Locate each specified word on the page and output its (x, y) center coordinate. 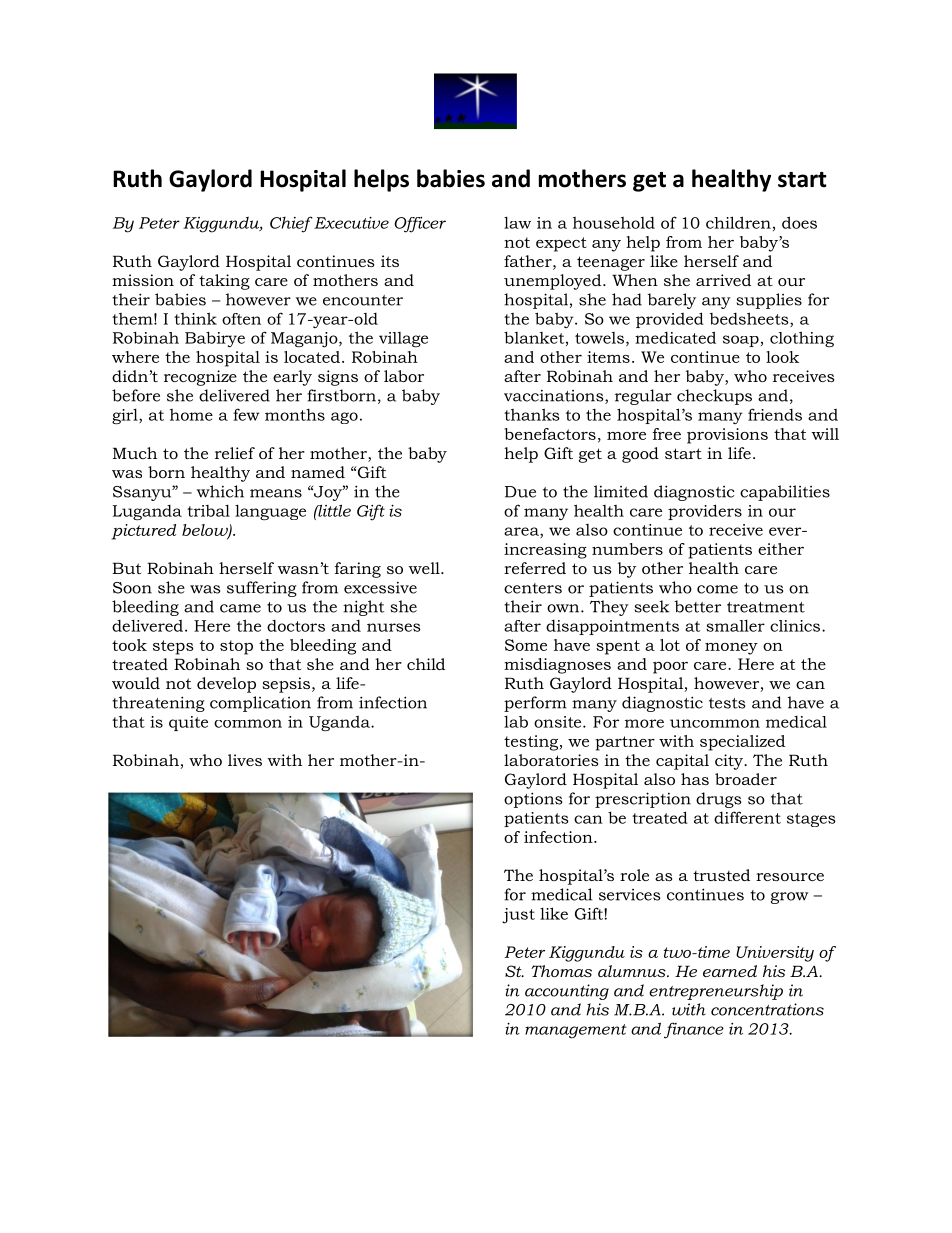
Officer (420, 225)
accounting (567, 992)
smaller (735, 625)
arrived (723, 280)
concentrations (767, 1009)
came (240, 608)
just (518, 916)
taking (224, 282)
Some (526, 645)
